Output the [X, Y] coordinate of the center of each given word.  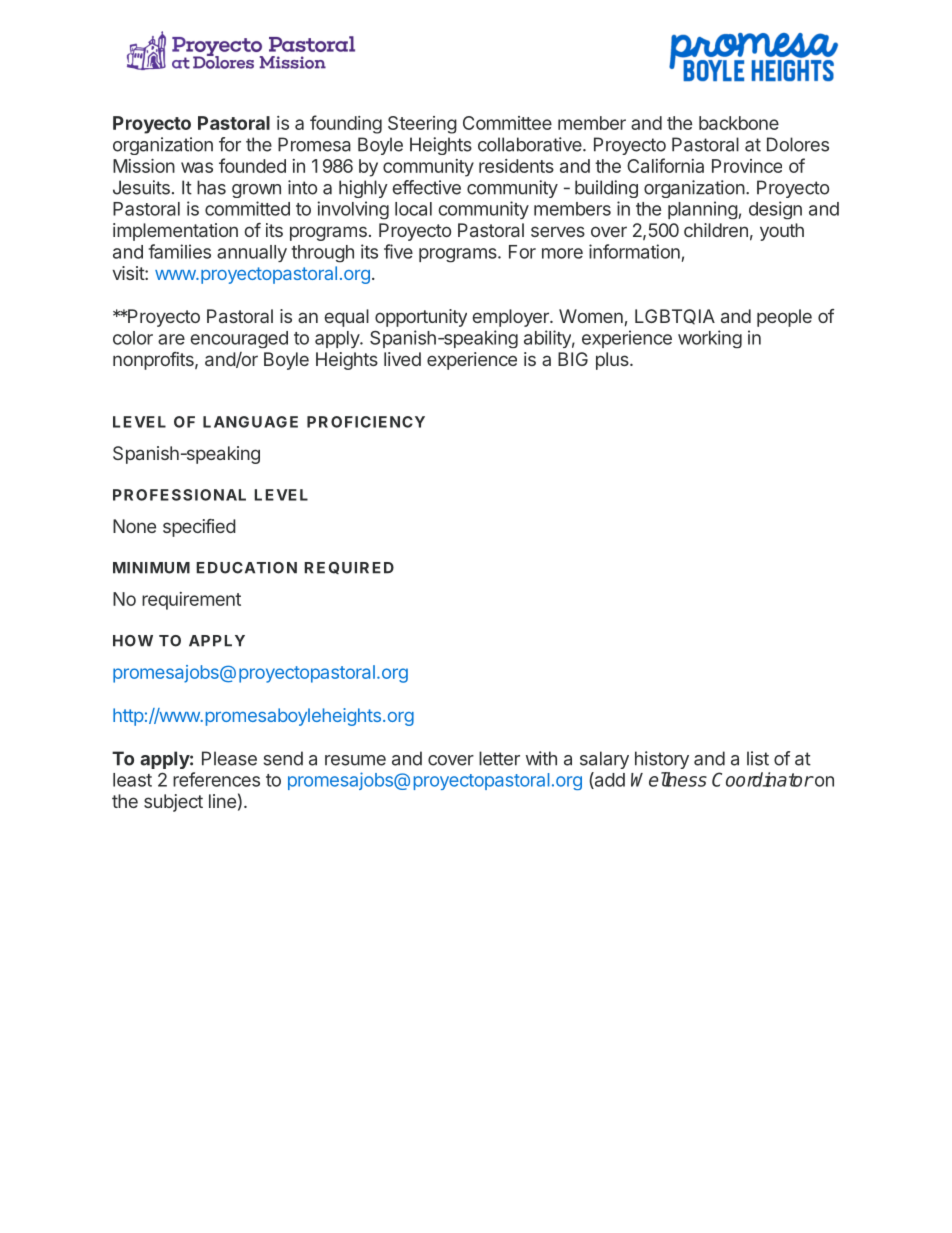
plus [613, 361]
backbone [739, 123]
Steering [422, 125]
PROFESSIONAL [179, 495]
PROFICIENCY [366, 422]
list [758, 758]
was [197, 167]
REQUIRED [349, 568]
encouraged [239, 339]
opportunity [421, 318]
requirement [191, 601]
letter [499, 758]
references [216, 779]
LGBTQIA [675, 317]
